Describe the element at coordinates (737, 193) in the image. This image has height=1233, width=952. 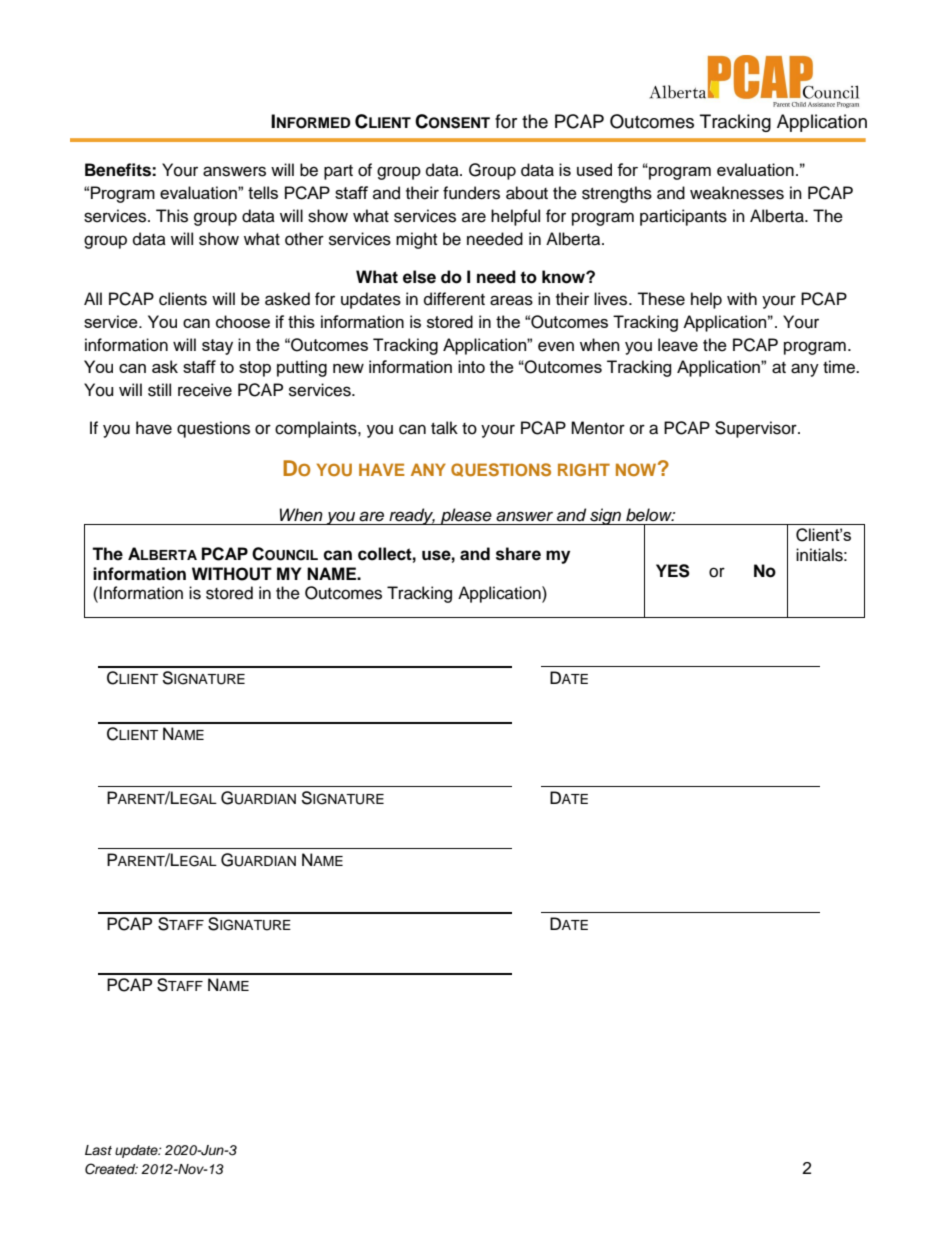
I see `weaknesses` at that location.
